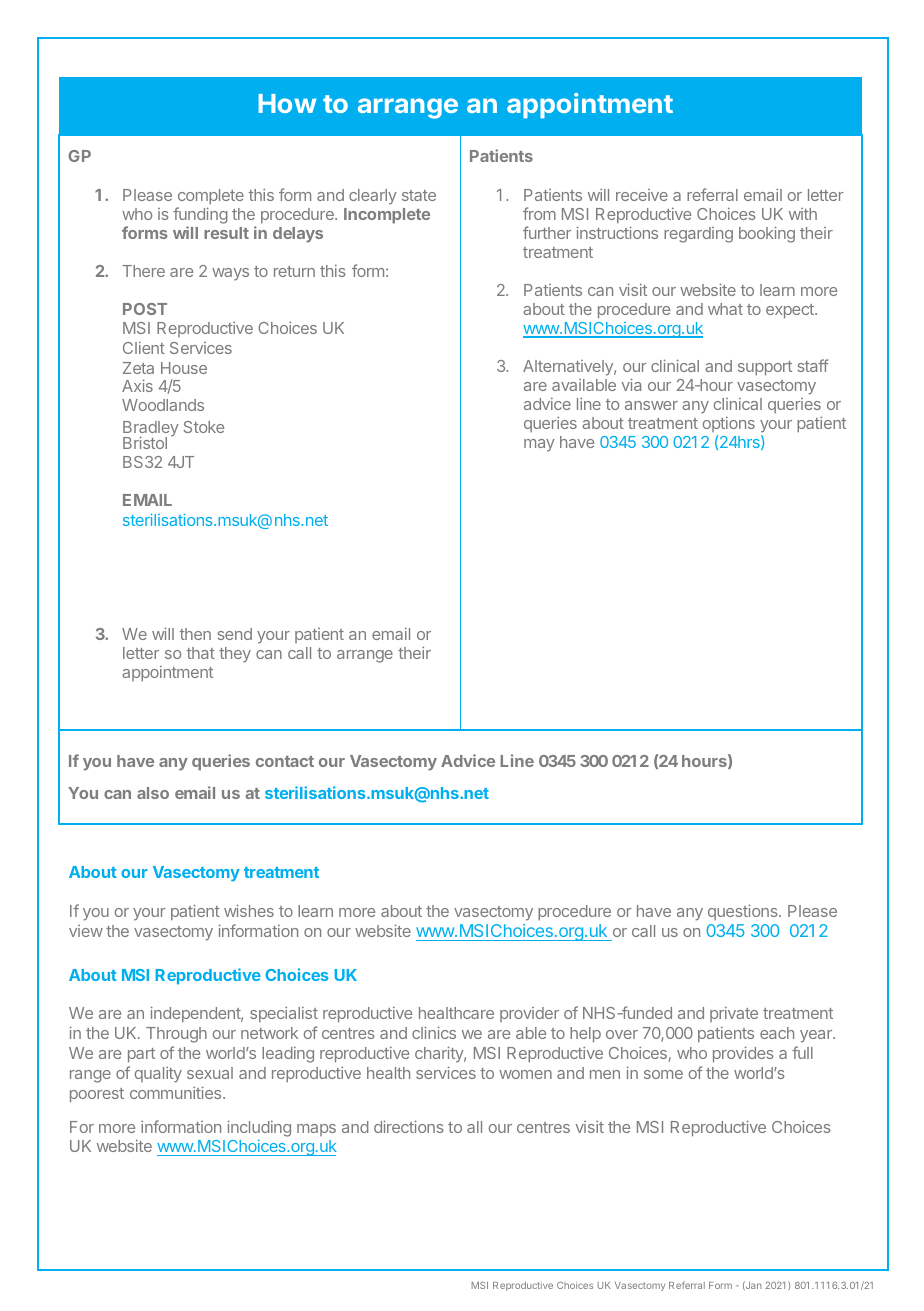 The image size is (924, 1311). Describe the element at coordinates (177, 1092) in the screenshot. I see `communities` at that location.
